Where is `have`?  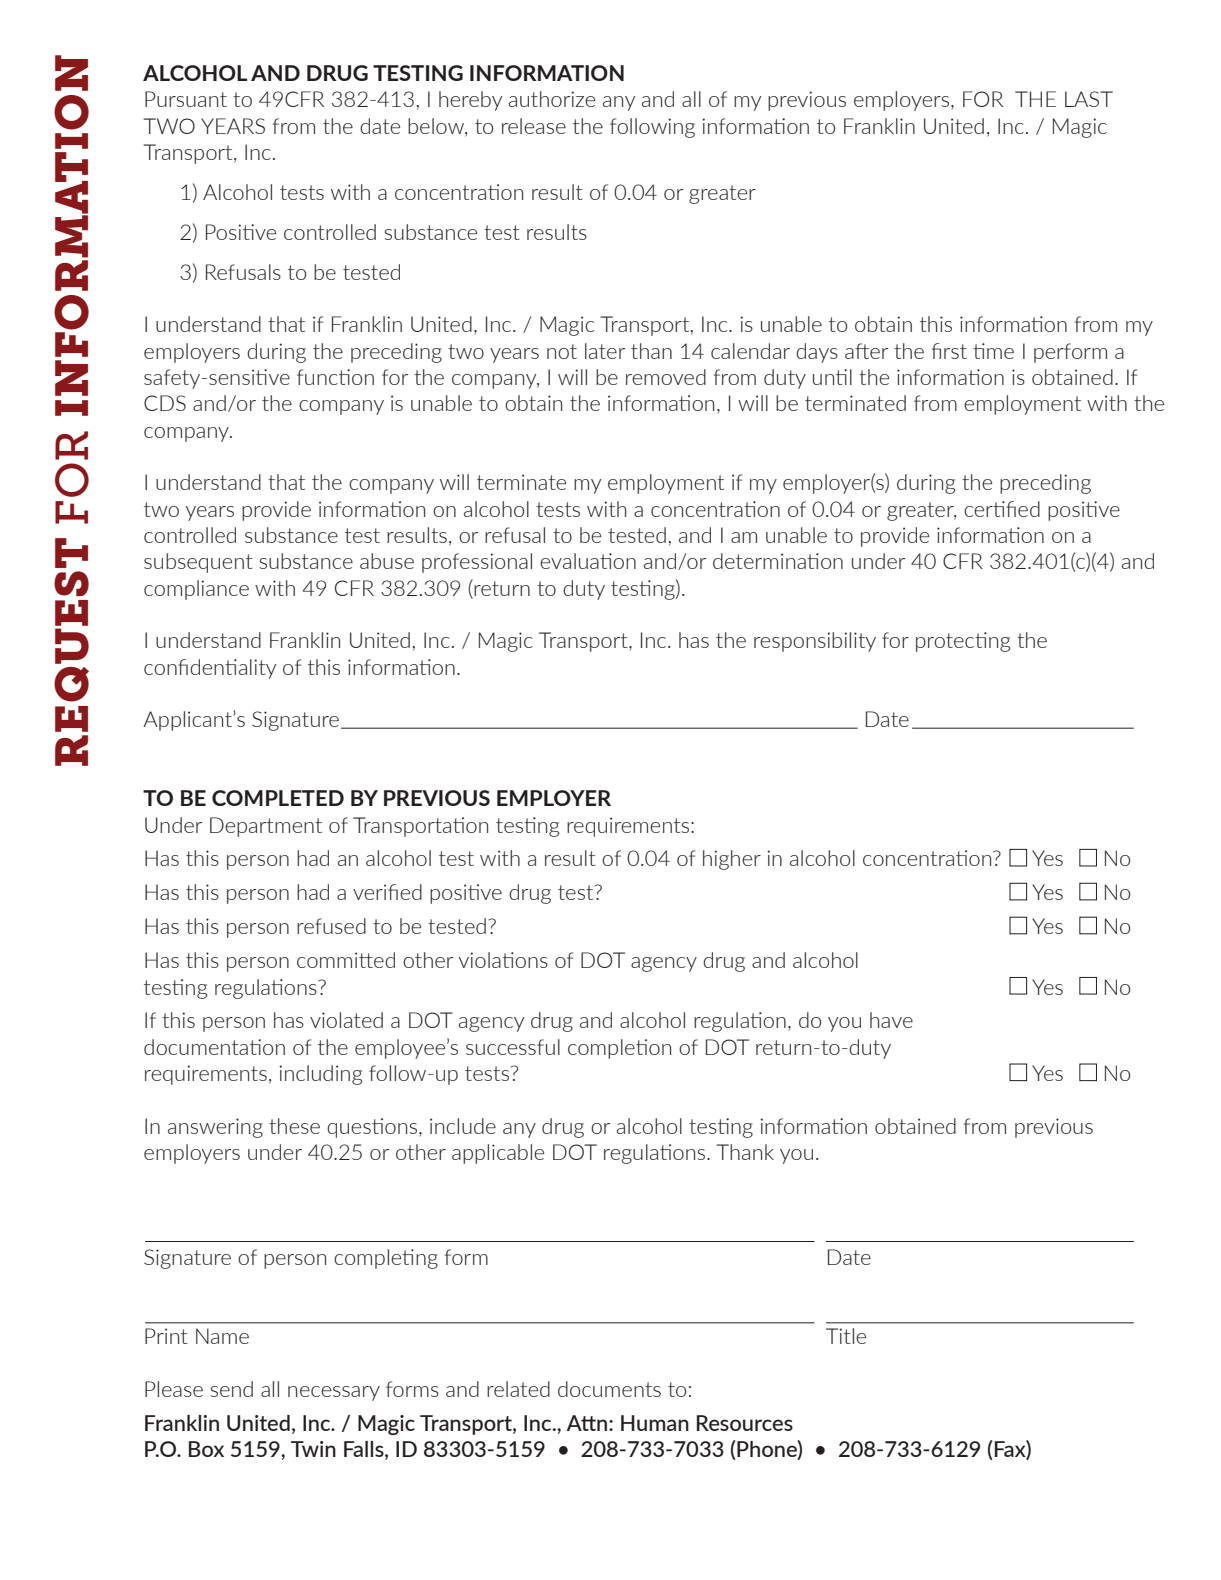 have is located at coordinates (891, 1020).
